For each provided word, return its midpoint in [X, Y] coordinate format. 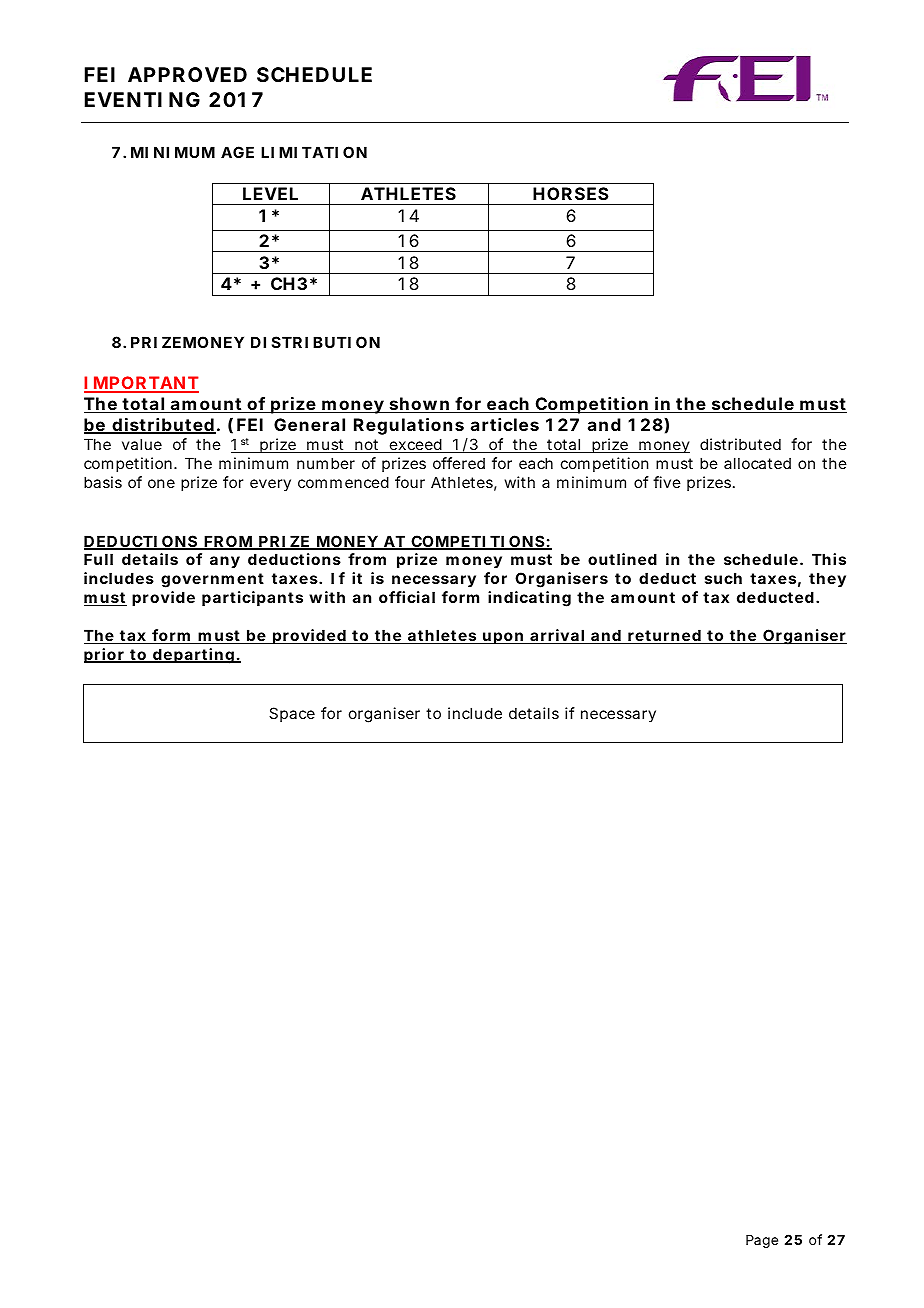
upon [503, 638]
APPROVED [187, 74]
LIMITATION [314, 152]
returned [664, 636]
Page [762, 1241]
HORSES [571, 193]
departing [193, 656]
